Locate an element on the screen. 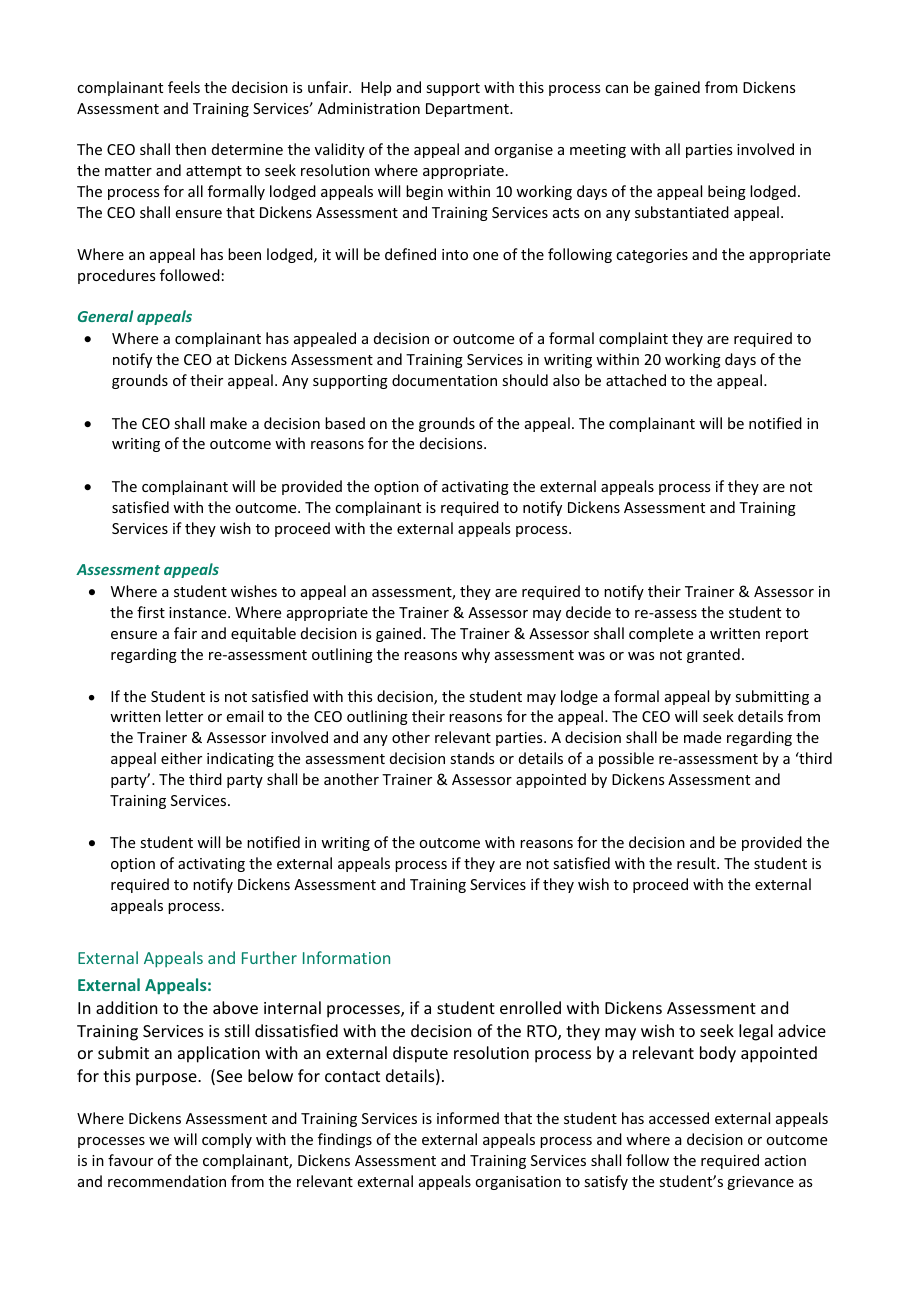 This screenshot has height=1308, width=924. being is located at coordinates (727, 192).
